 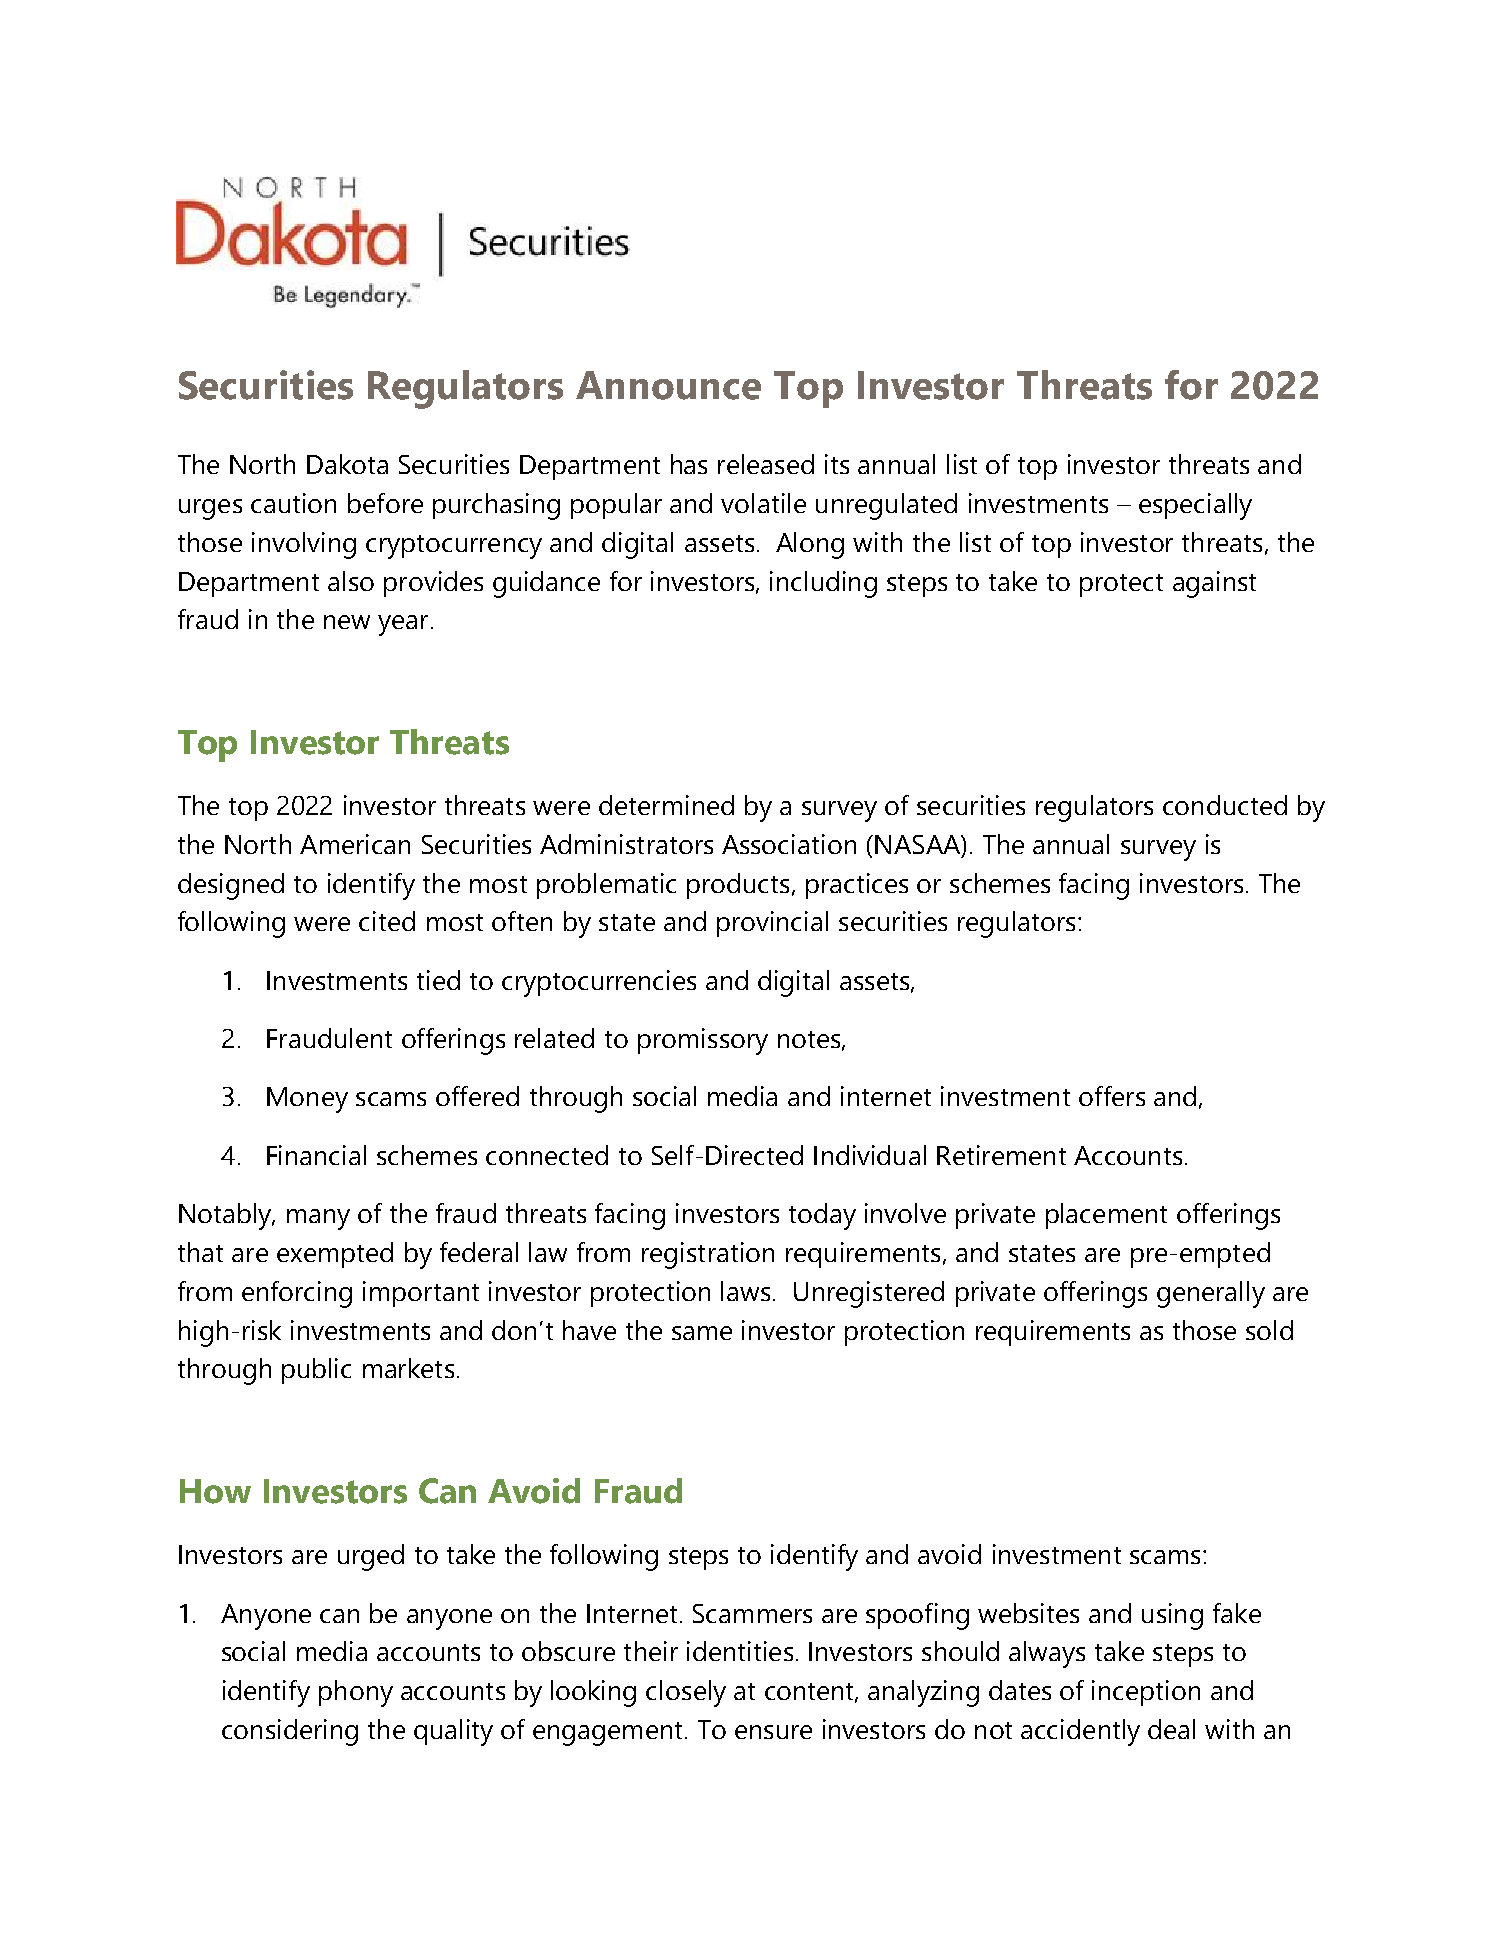 I want to click on inception, so click(x=1146, y=1693).
